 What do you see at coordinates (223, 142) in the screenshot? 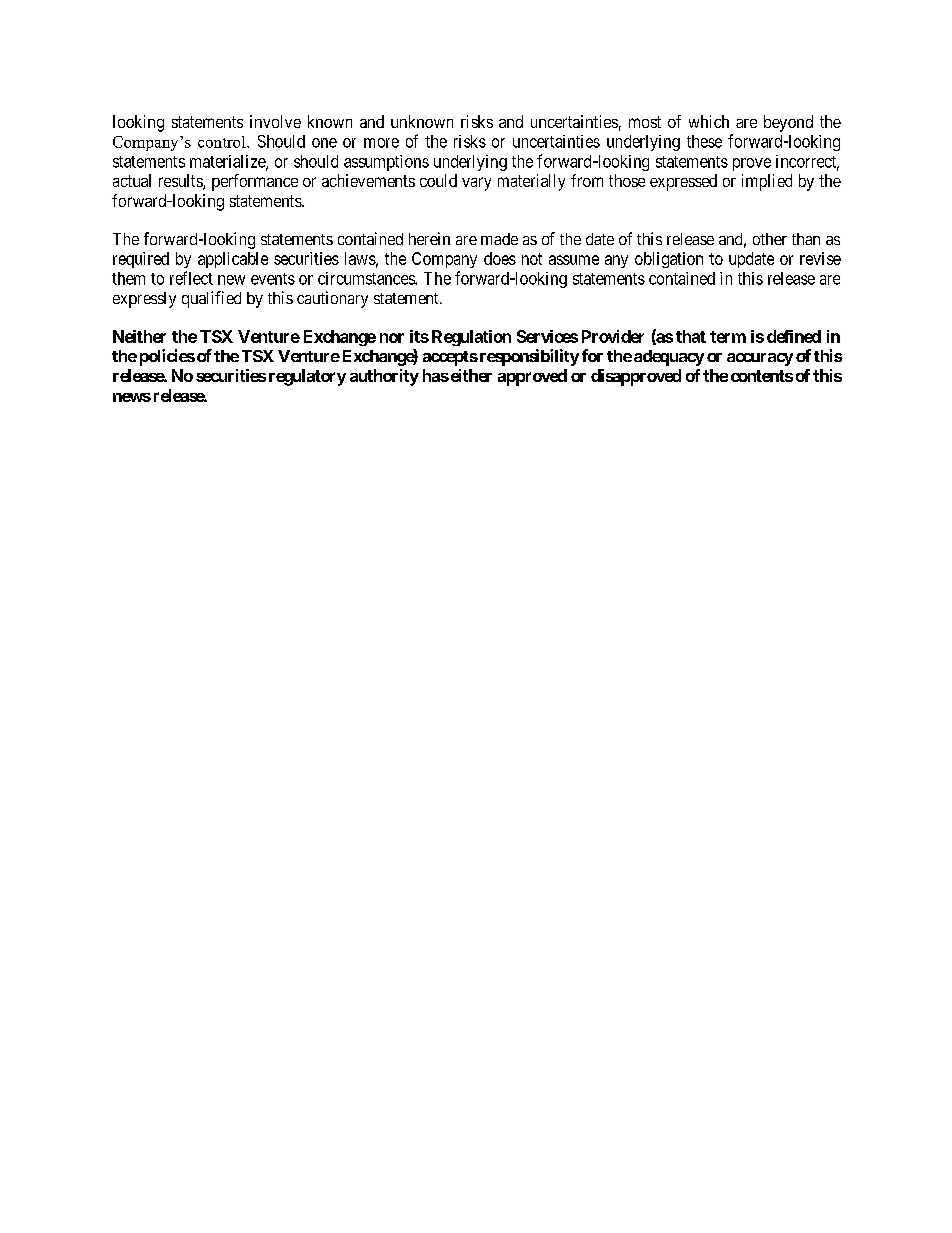
I see `control` at bounding box center [223, 142].
